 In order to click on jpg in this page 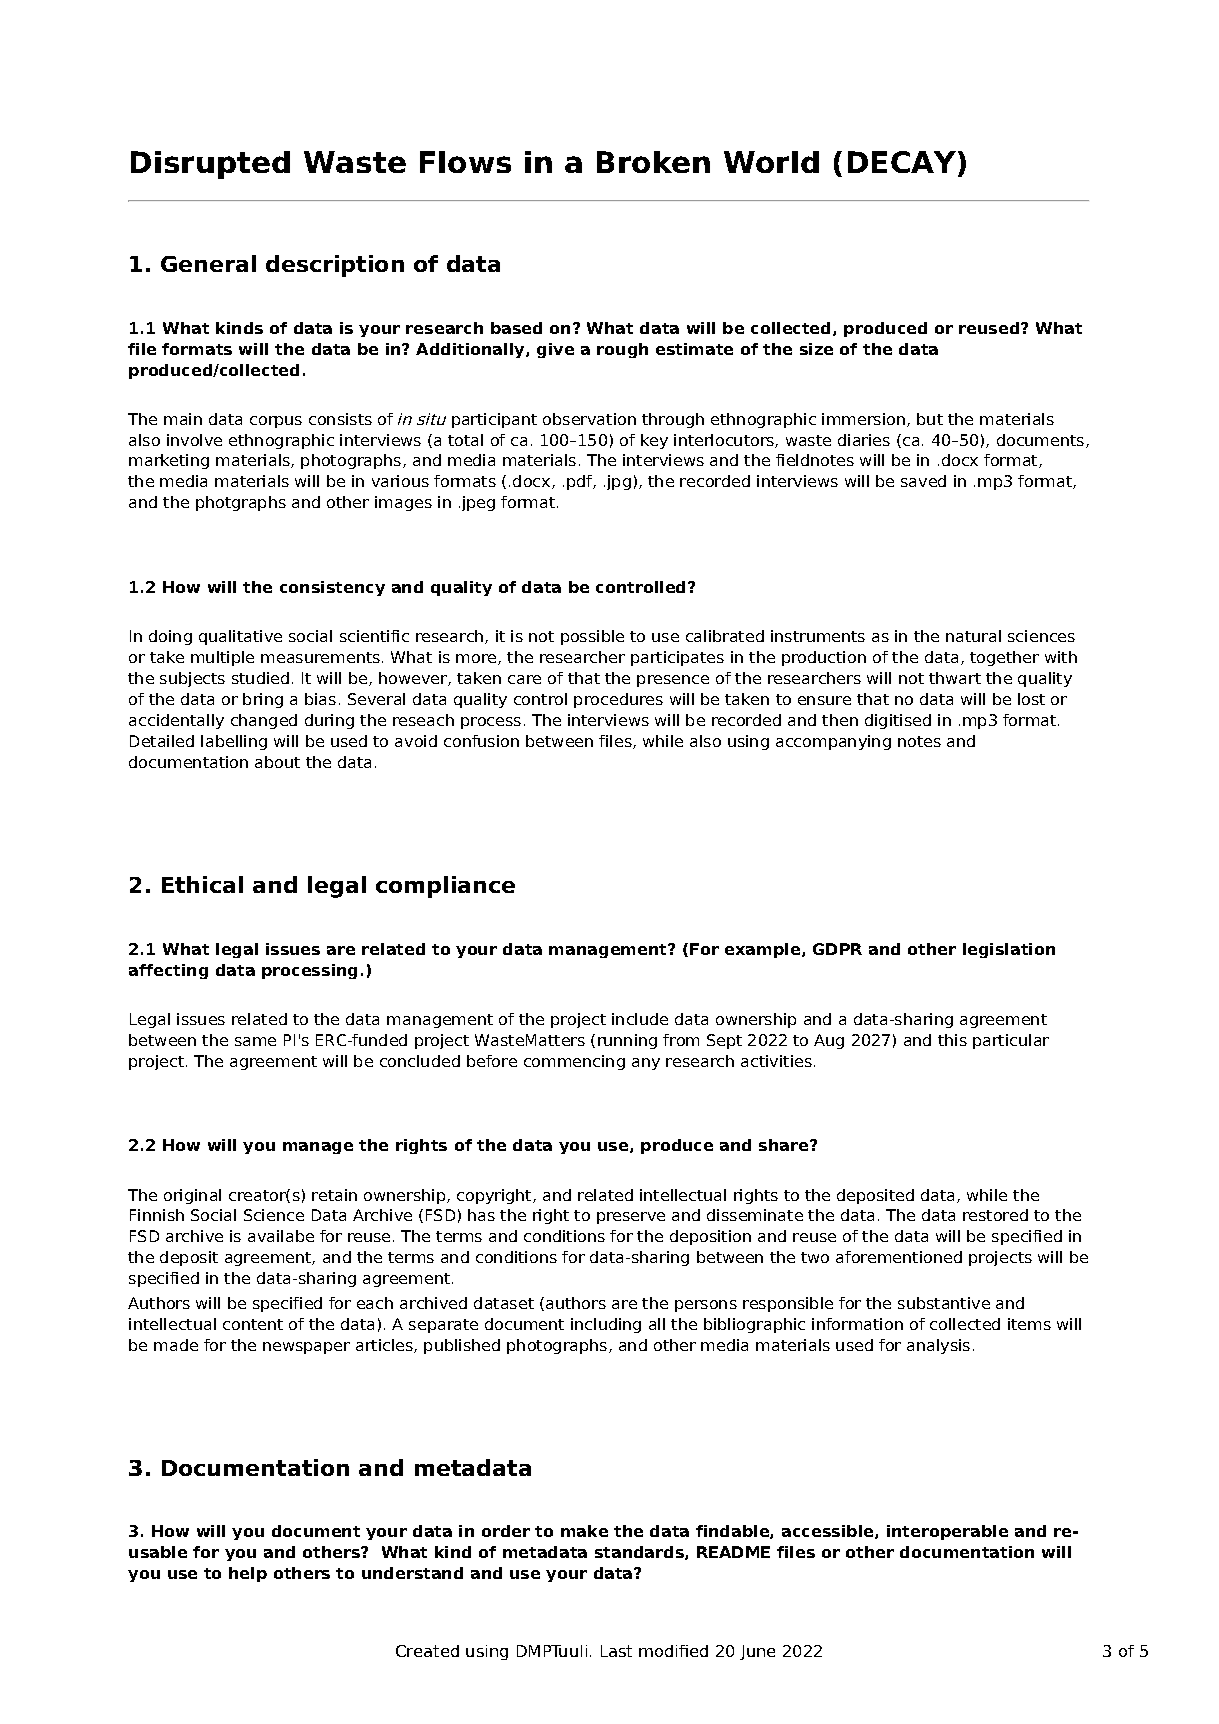, I will do `click(617, 482)`.
